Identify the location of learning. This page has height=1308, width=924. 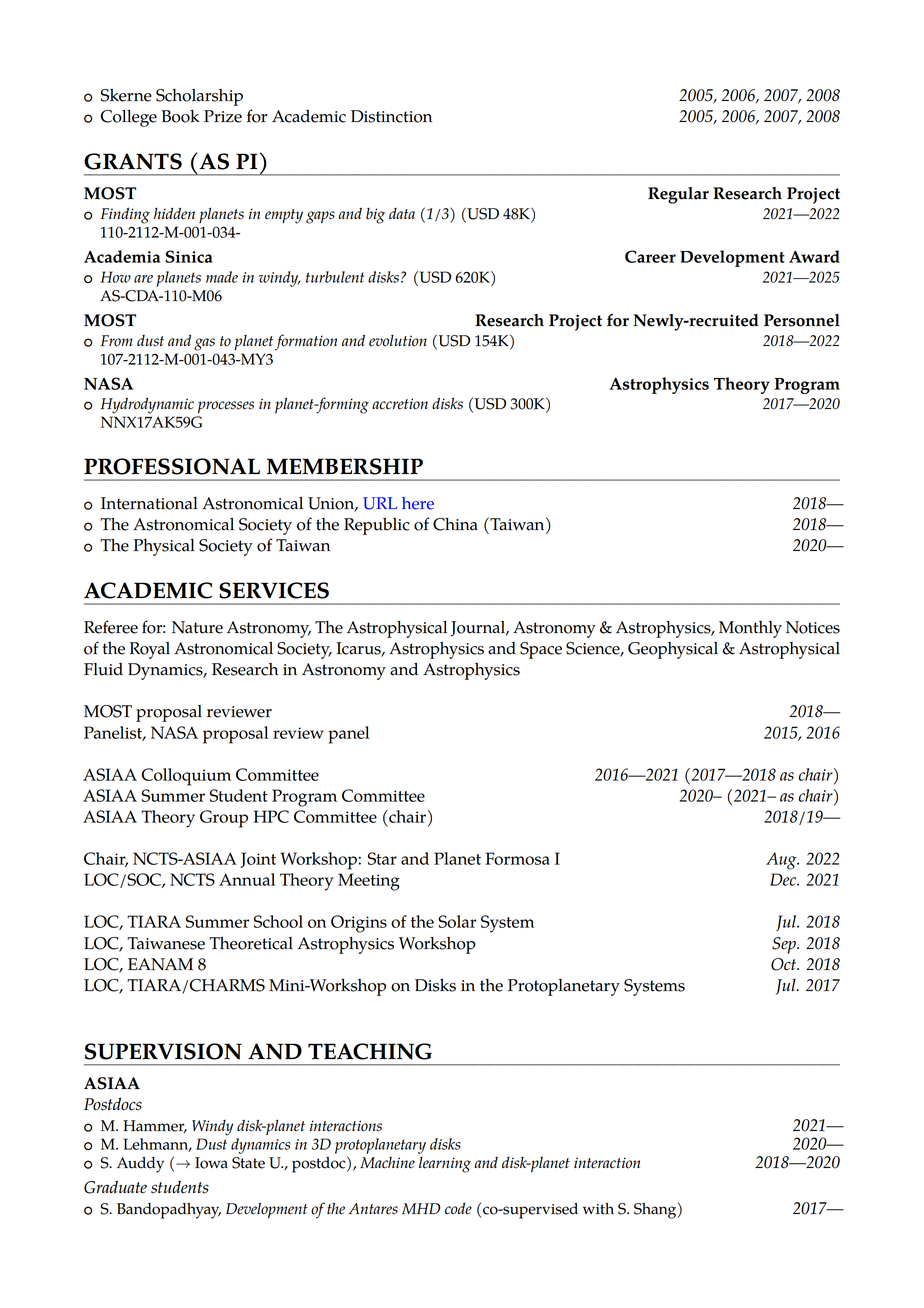
(445, 1165).
